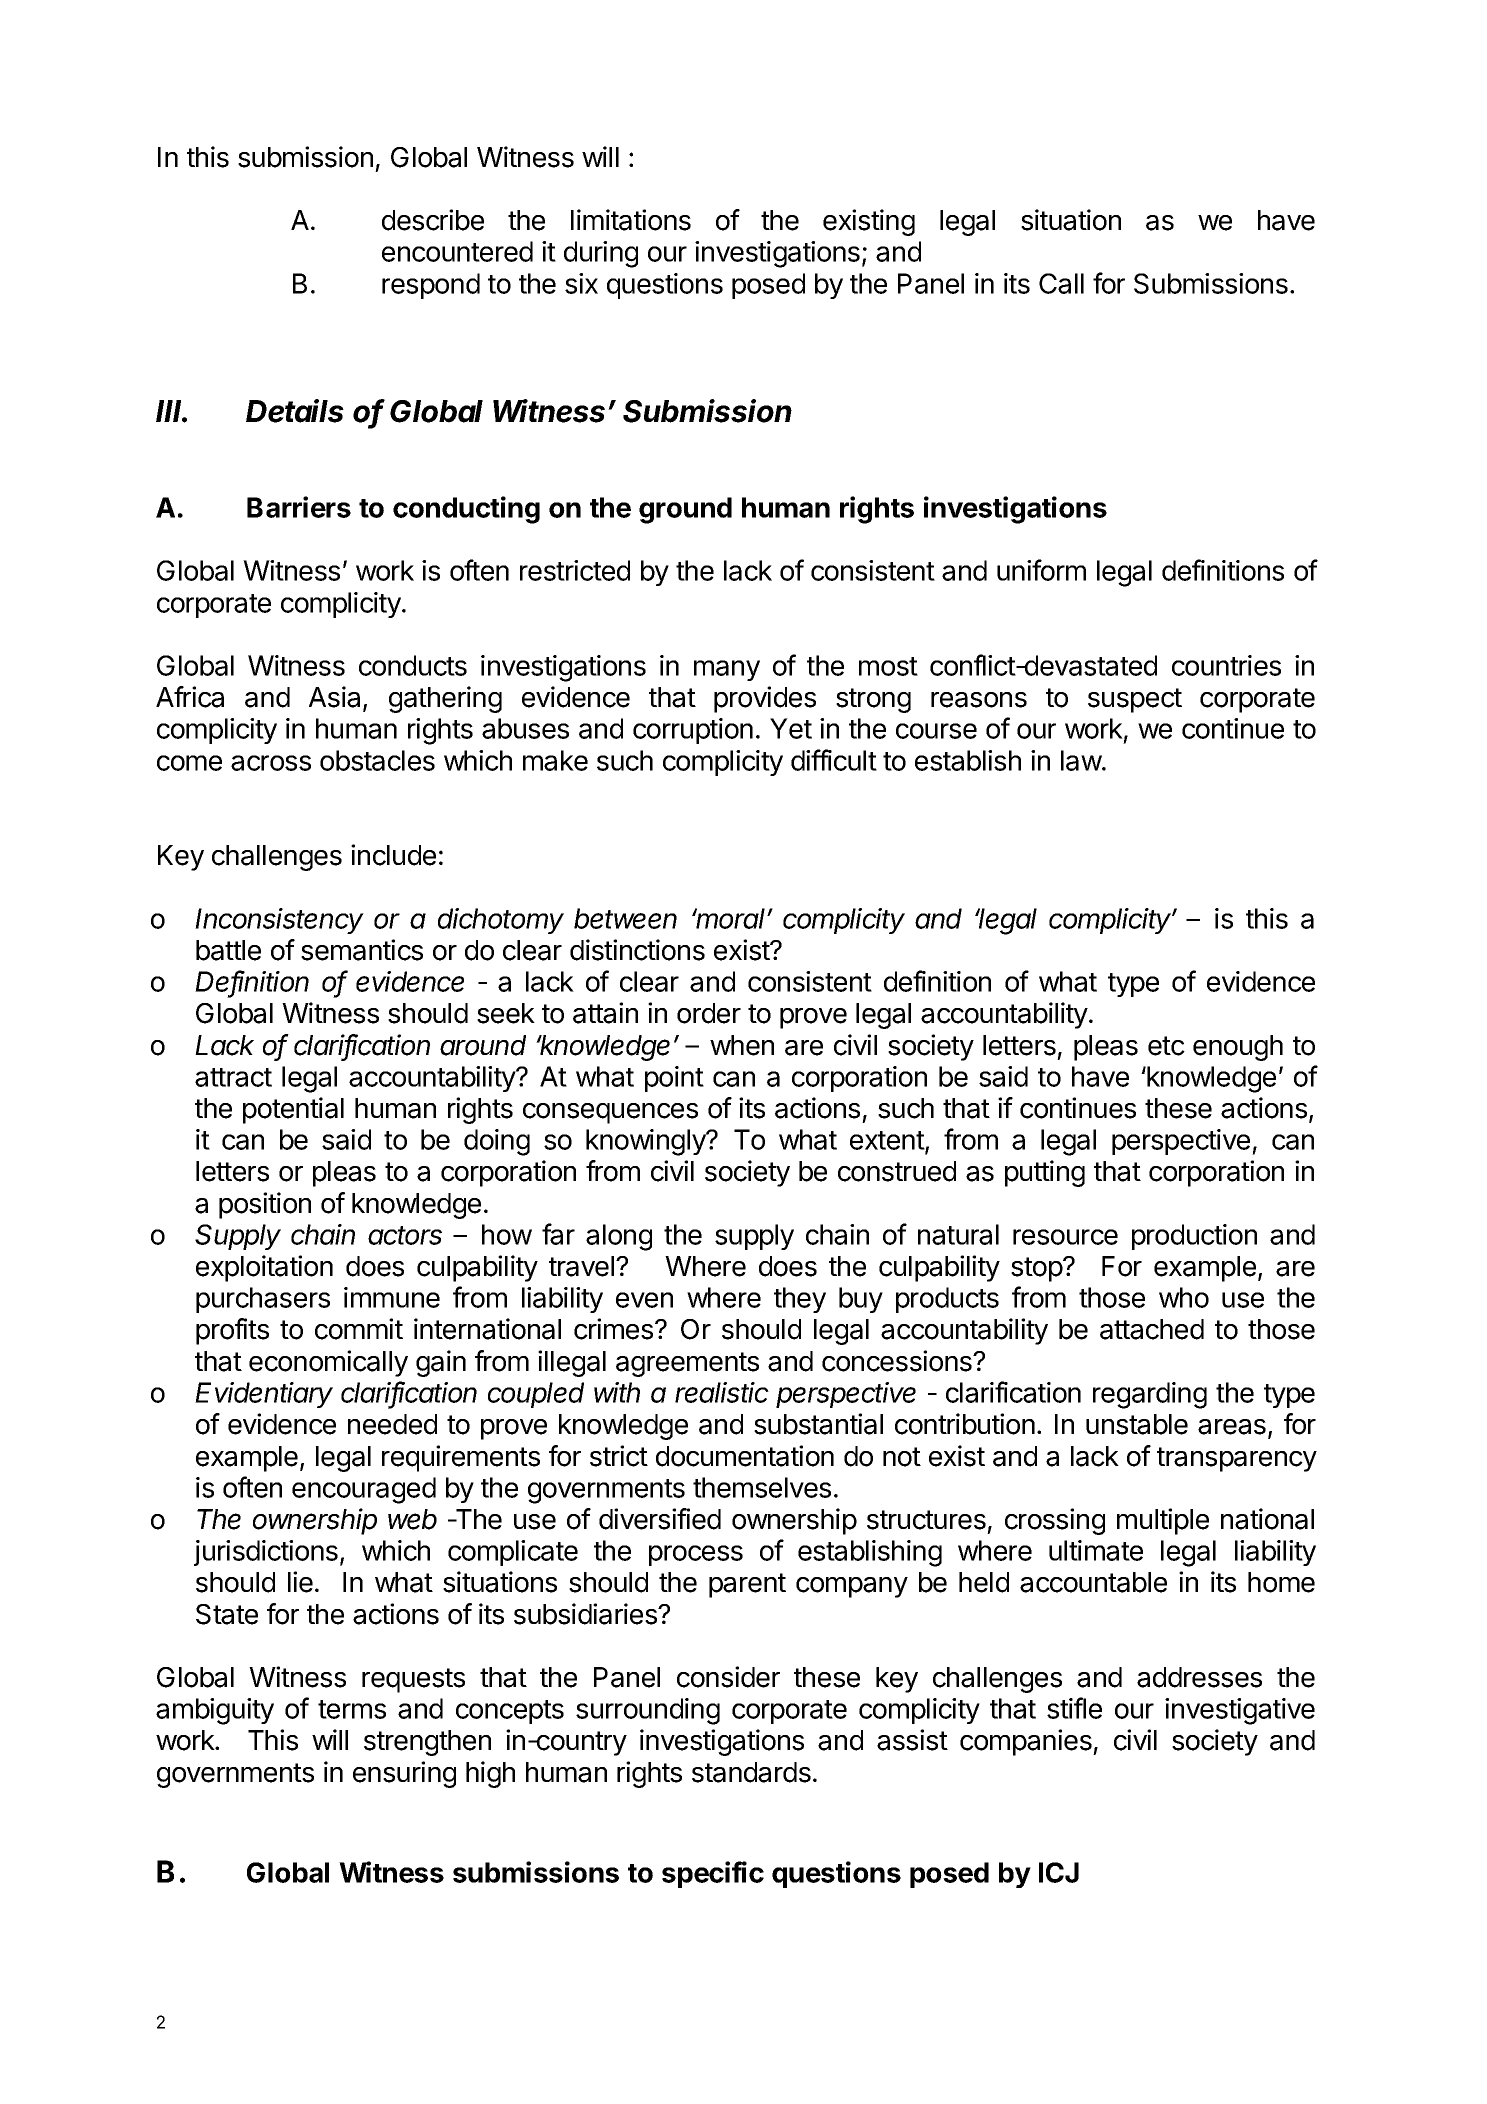 The image size is (1487, 2104). What do you see at coordinates (293, 1110) in the screenshot?
I see `potential` at bounding box center [293, 1110].
